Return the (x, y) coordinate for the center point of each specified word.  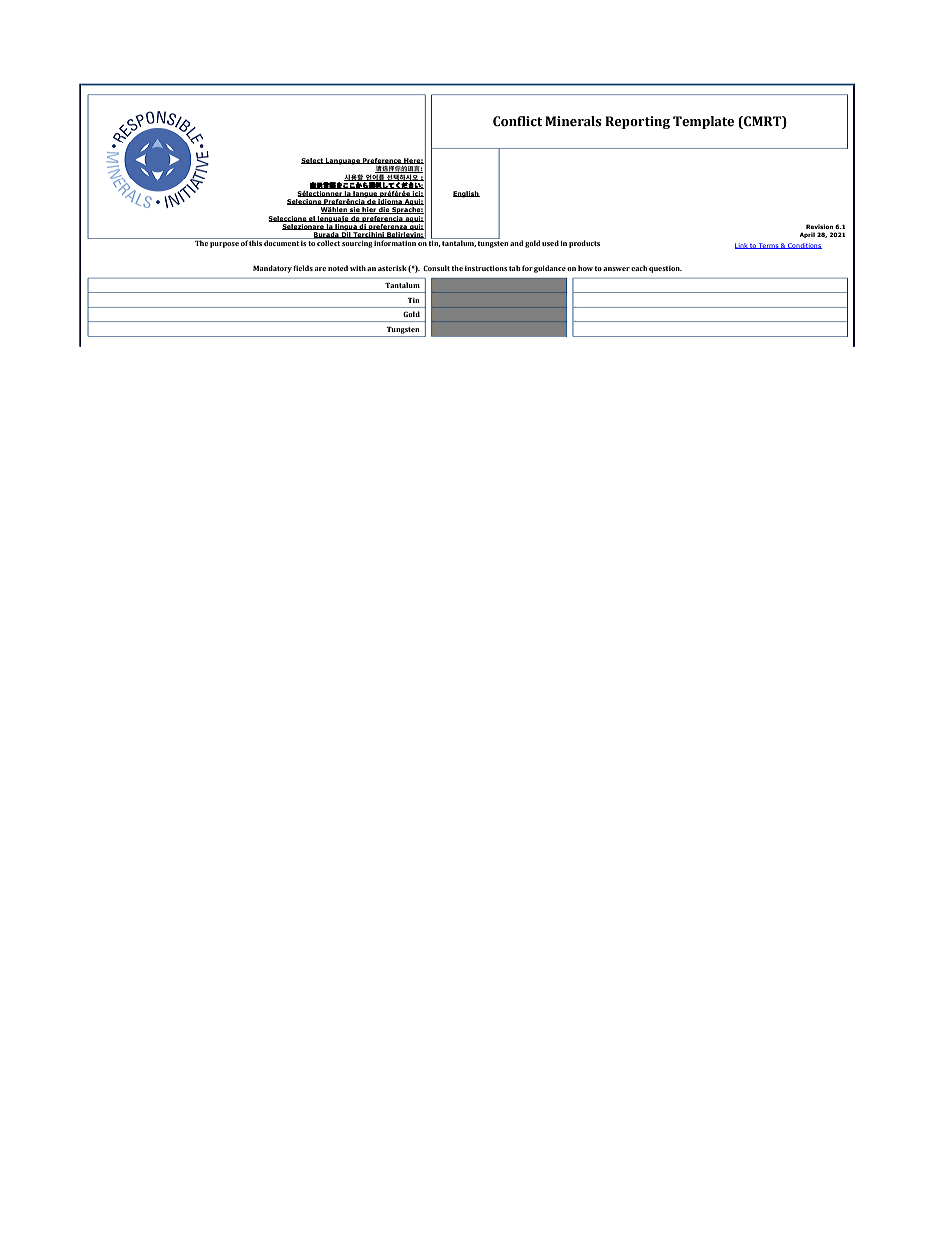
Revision (819, 226)
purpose (224, 245)
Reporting (637, 122)
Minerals (573, 121)
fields (303, 268)
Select (313, 161)
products (584, 244)
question (665, 269)
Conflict (517, 121)
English (466, 194)
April (807, 235)
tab (515, 268)
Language (343, 161)
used (550, 243)
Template (703, 122)
